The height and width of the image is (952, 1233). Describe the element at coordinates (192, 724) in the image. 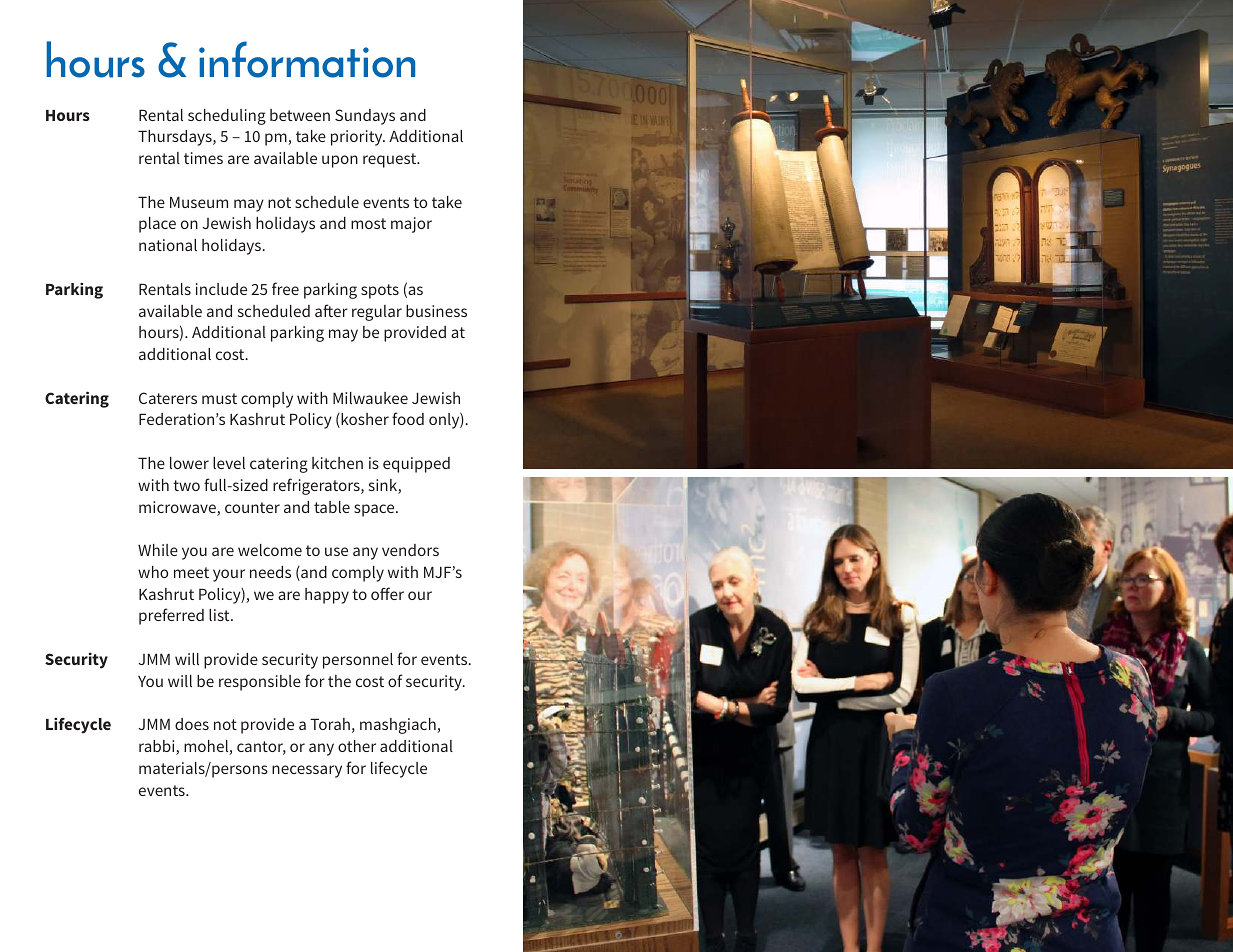

I see `does` at that location.
